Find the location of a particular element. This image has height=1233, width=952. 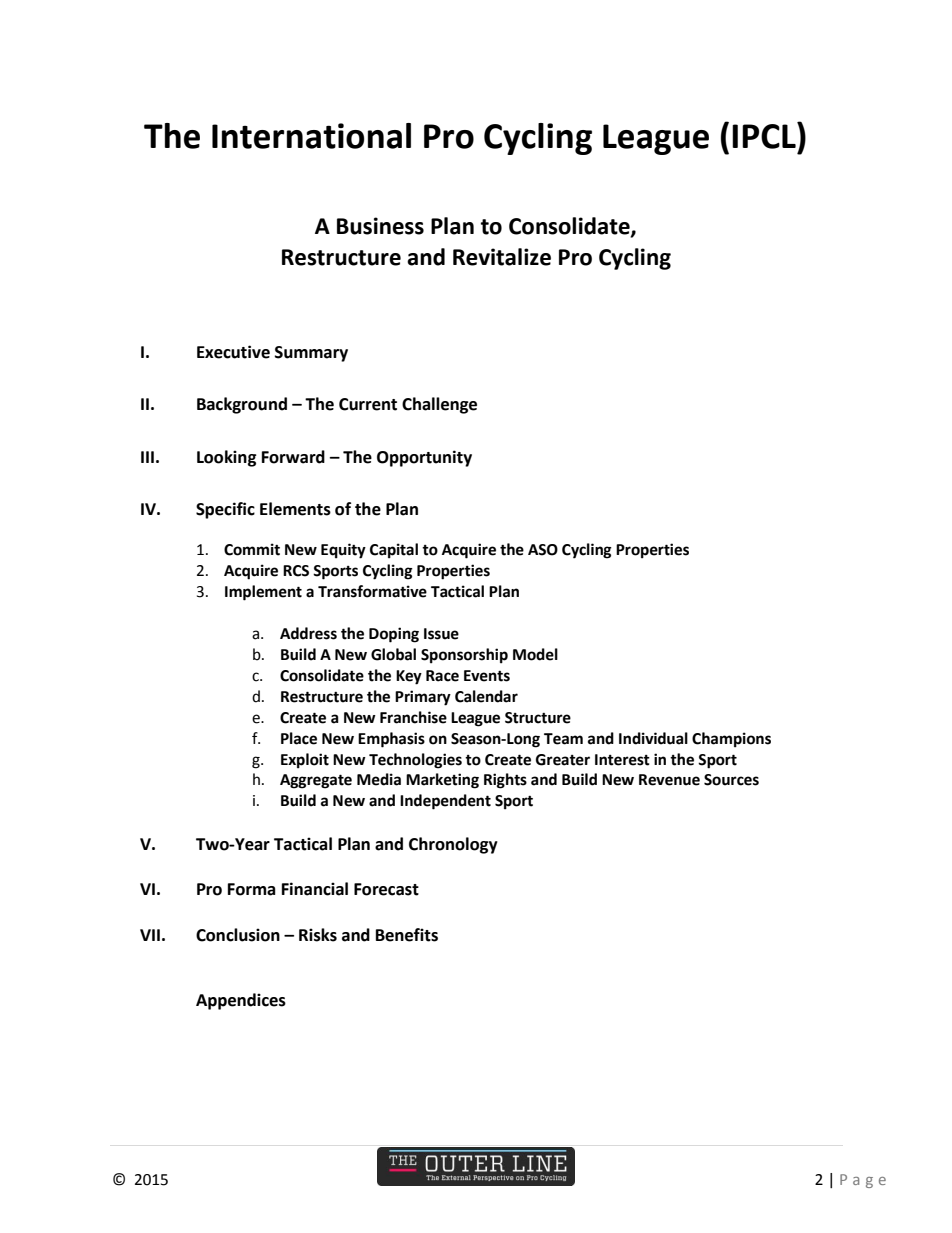

Executive is located at coordinates (233, 352).
